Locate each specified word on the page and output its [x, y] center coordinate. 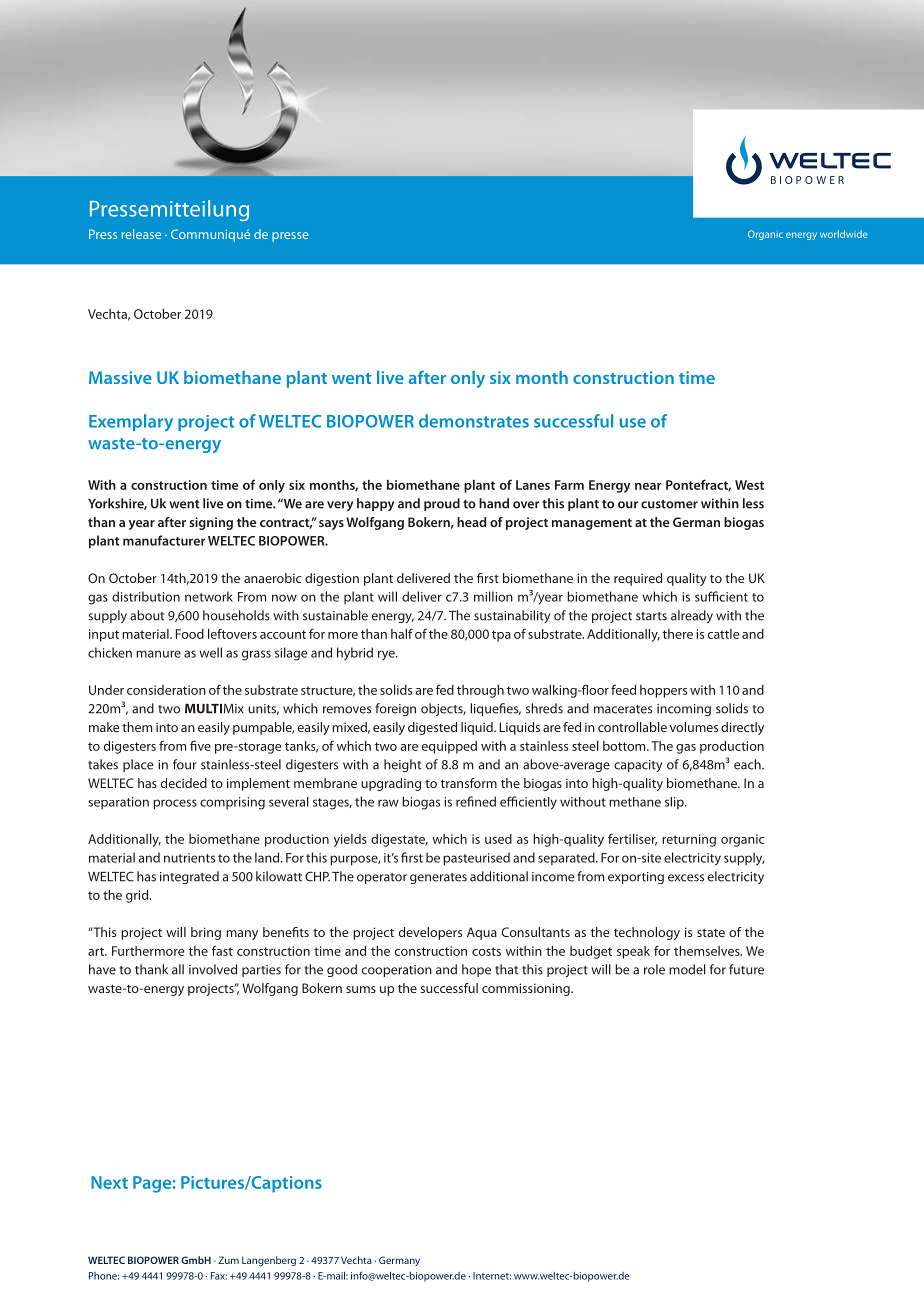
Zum [228, 1260]
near [648, 486]
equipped [449, 747]
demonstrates [474, 421]
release [141, 234]
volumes [694, 727]
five [200, 745]
